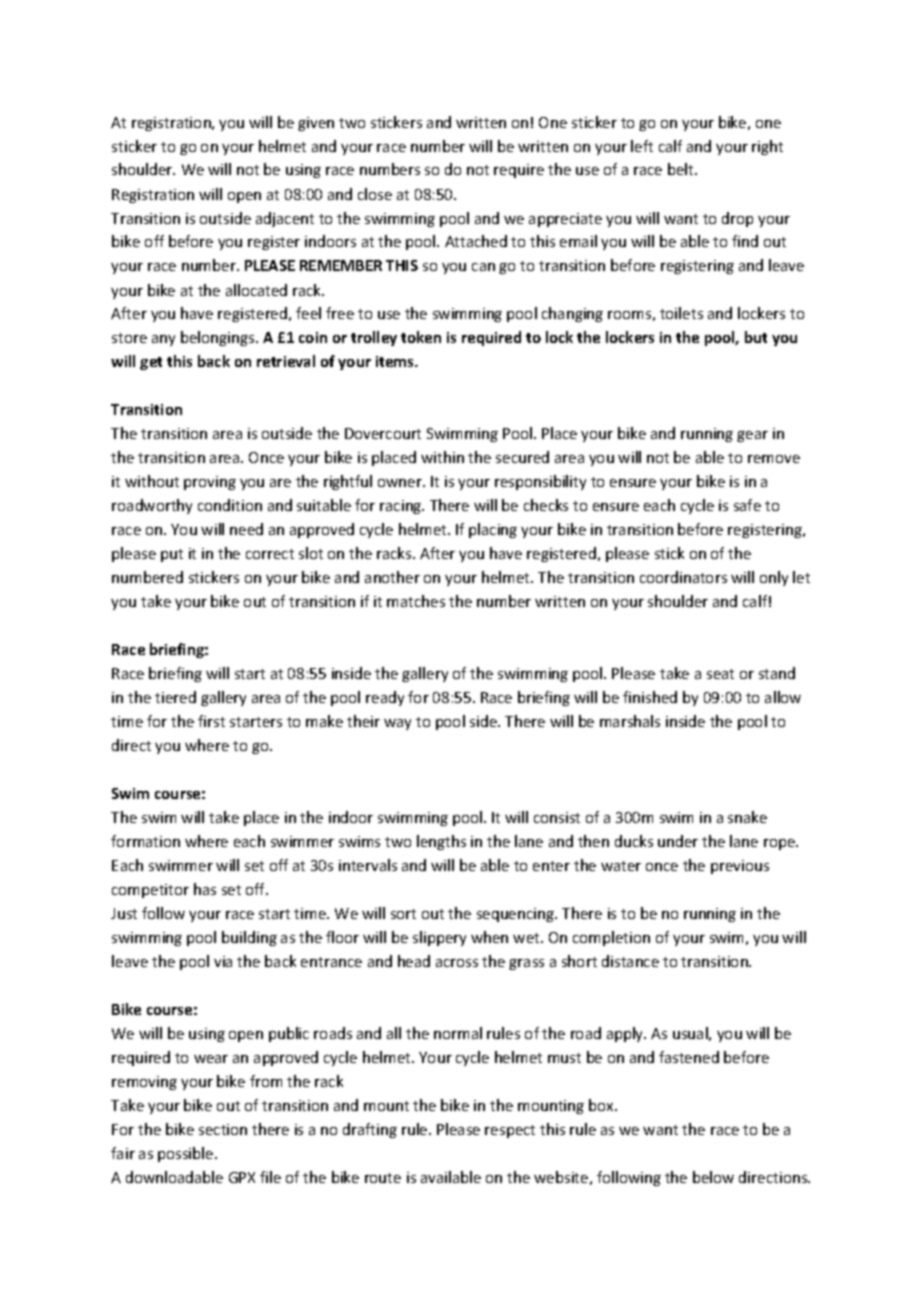 The image size is (924, 1308). Describe the element at coordinates (720, 674) in the screenshot. I see `seat` at that location.
